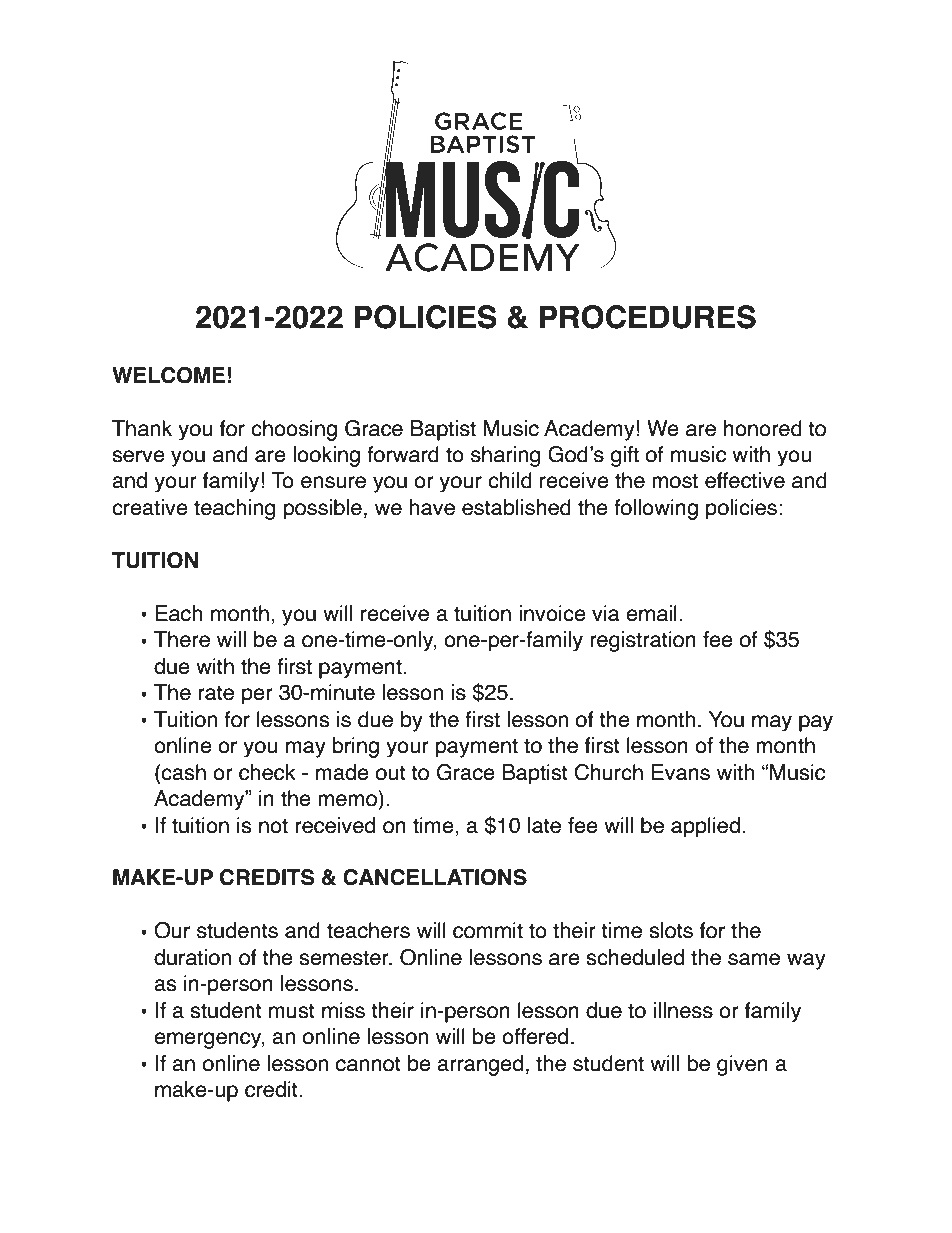  Describe the element at coordinates (763, 428) in the screenshot. I see `honored` at that location.
